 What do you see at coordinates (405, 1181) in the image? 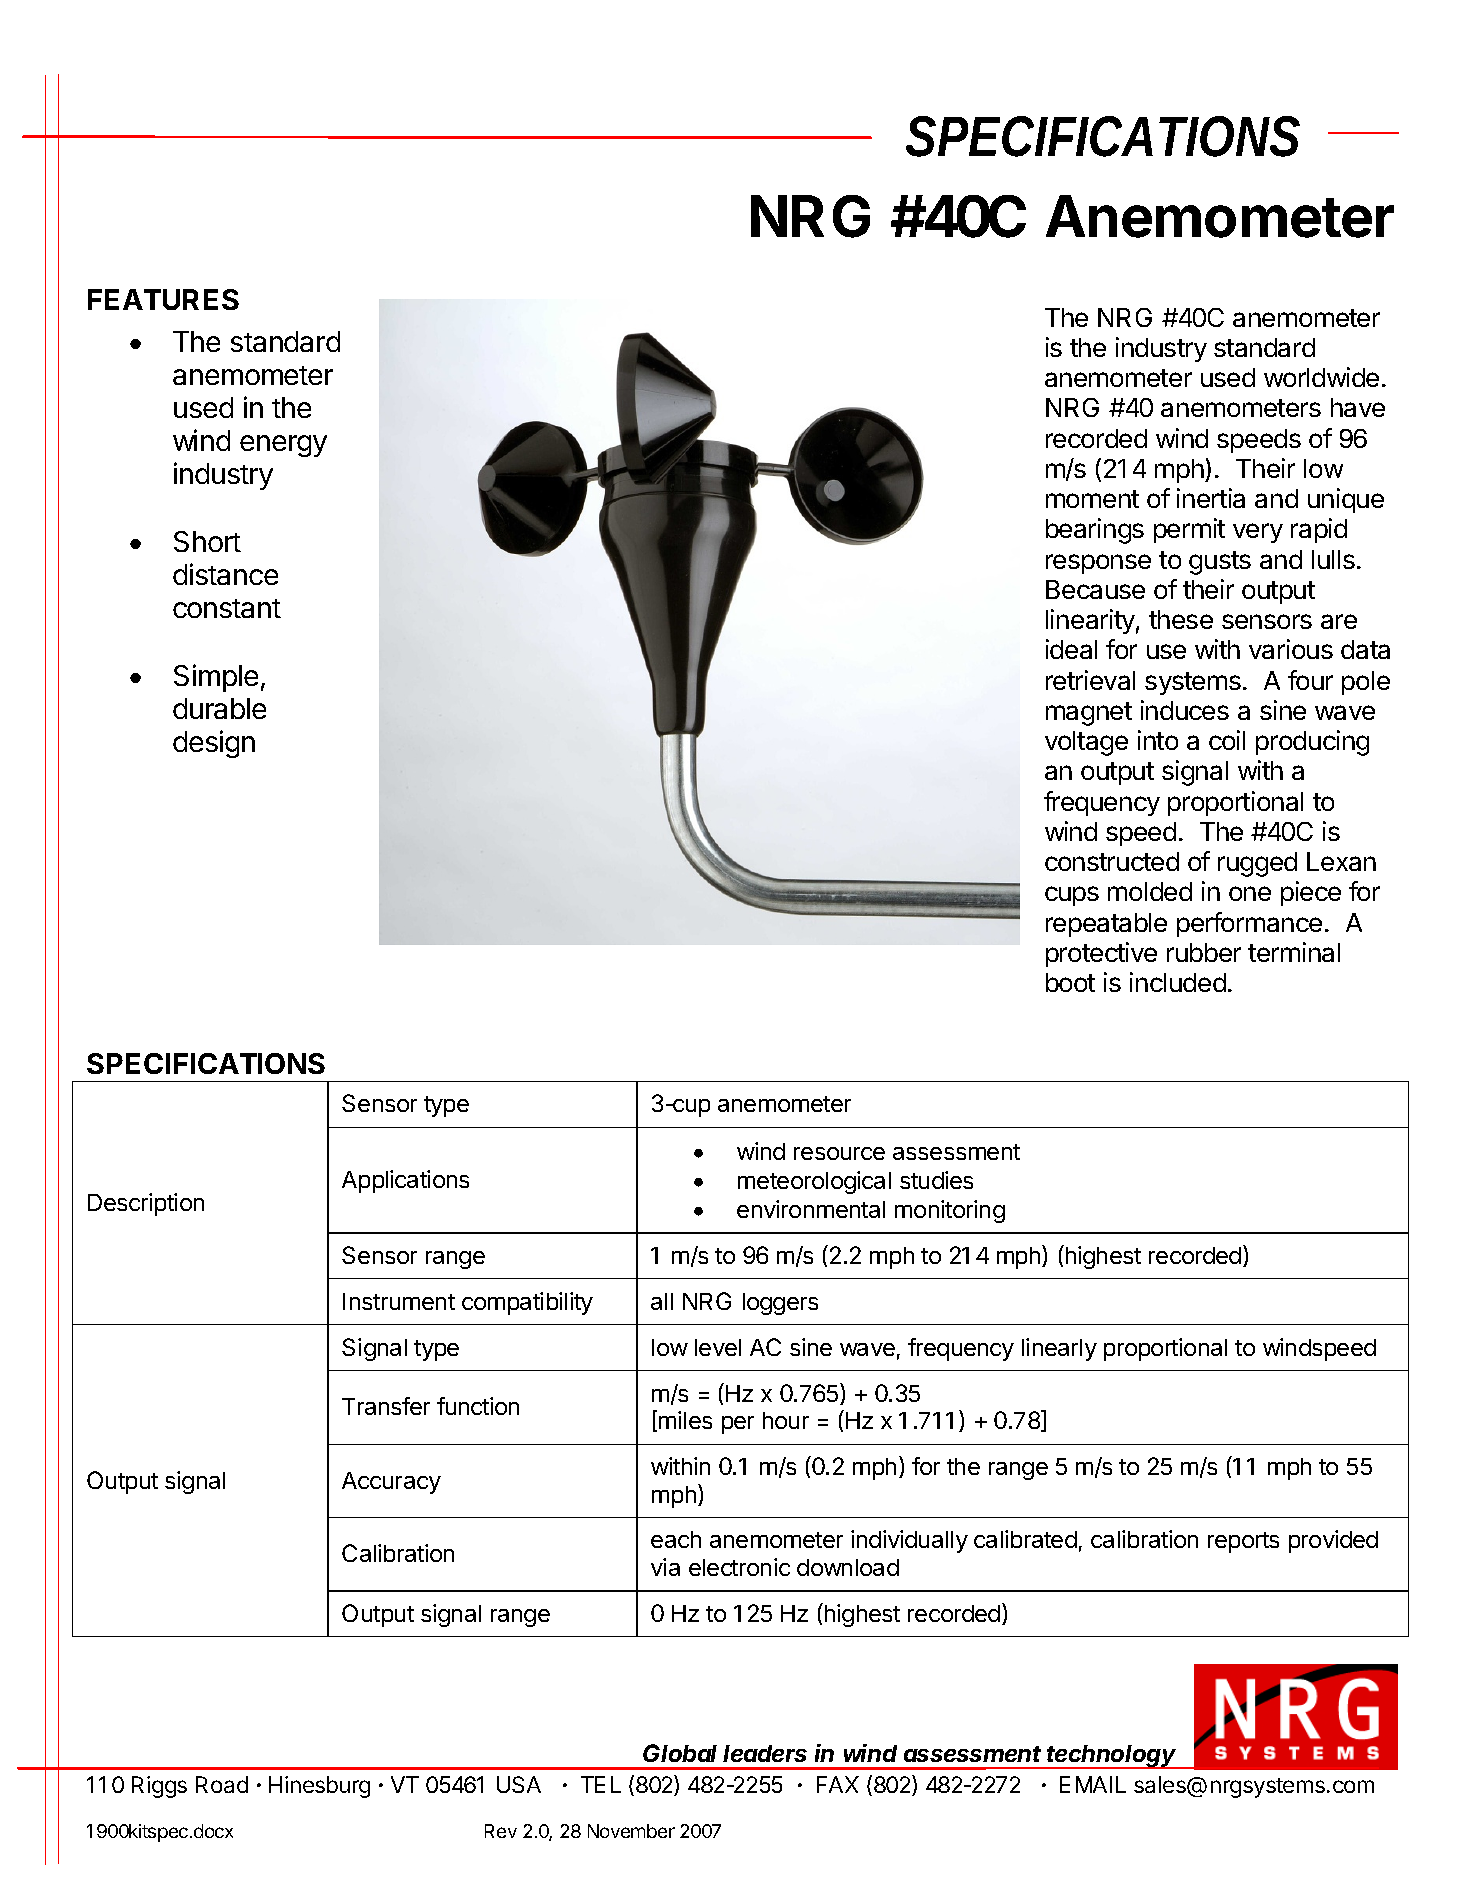
I see `Applications` at bounding box center [405, 1181].
